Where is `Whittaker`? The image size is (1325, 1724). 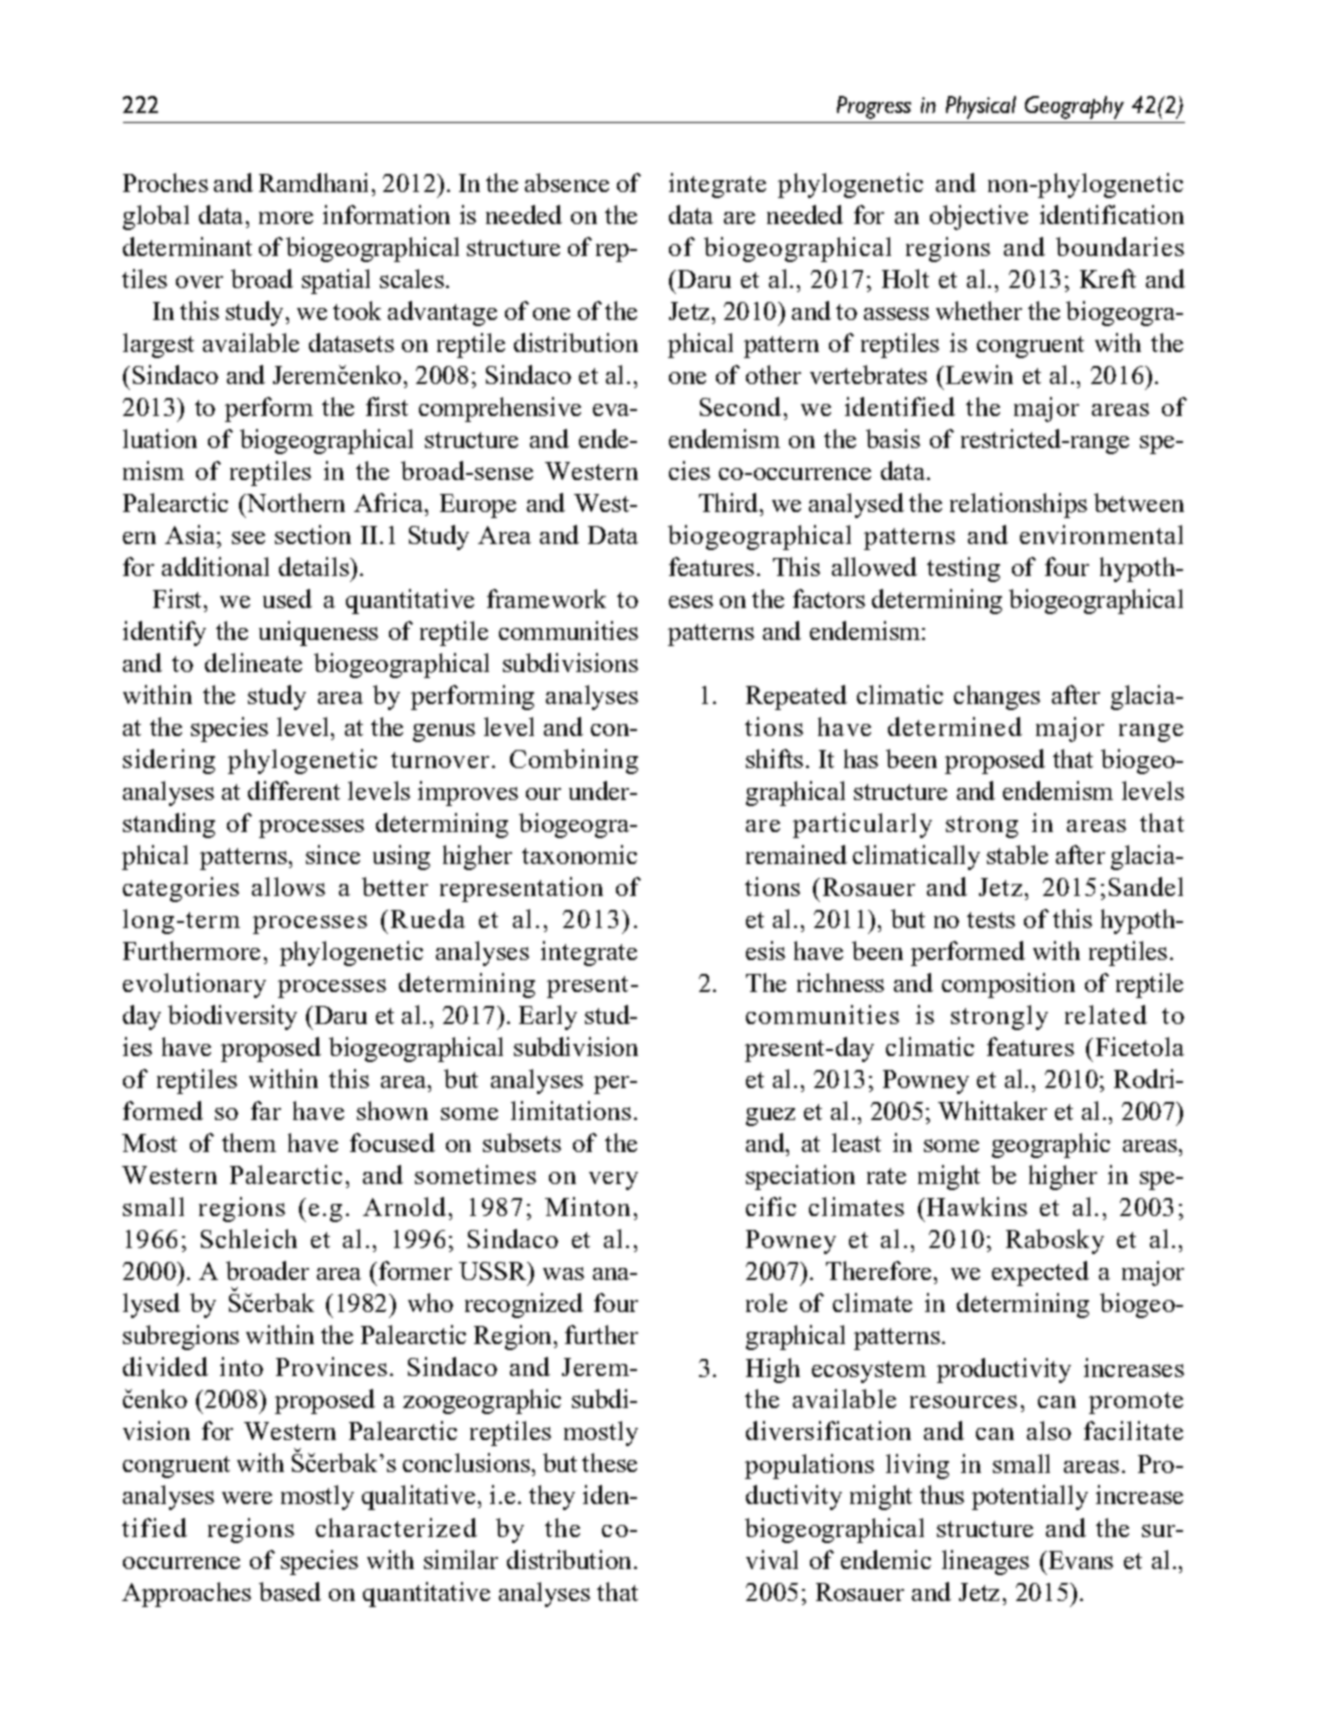
Whittaker is located at coordinates (992, 1110).
